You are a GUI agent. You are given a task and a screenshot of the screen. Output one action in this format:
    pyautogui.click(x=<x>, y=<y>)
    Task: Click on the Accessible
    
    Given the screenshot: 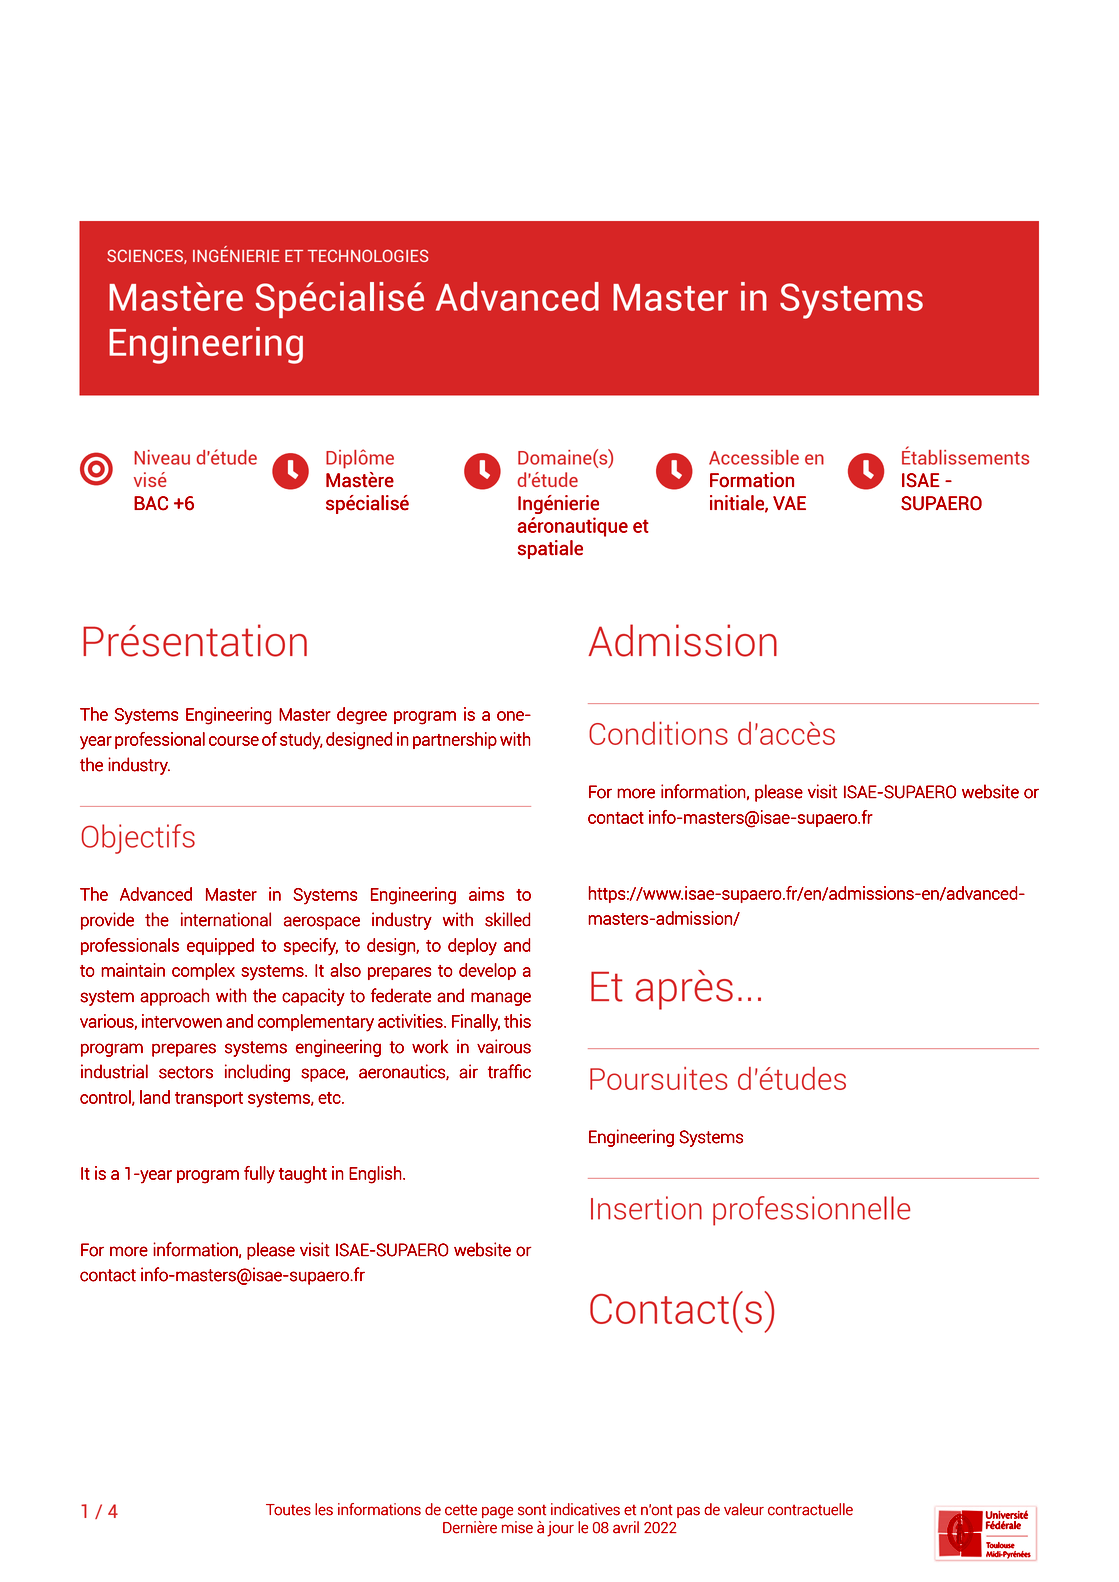 What is the action you would take?
    pyautogui.click(x=754, y=457)
